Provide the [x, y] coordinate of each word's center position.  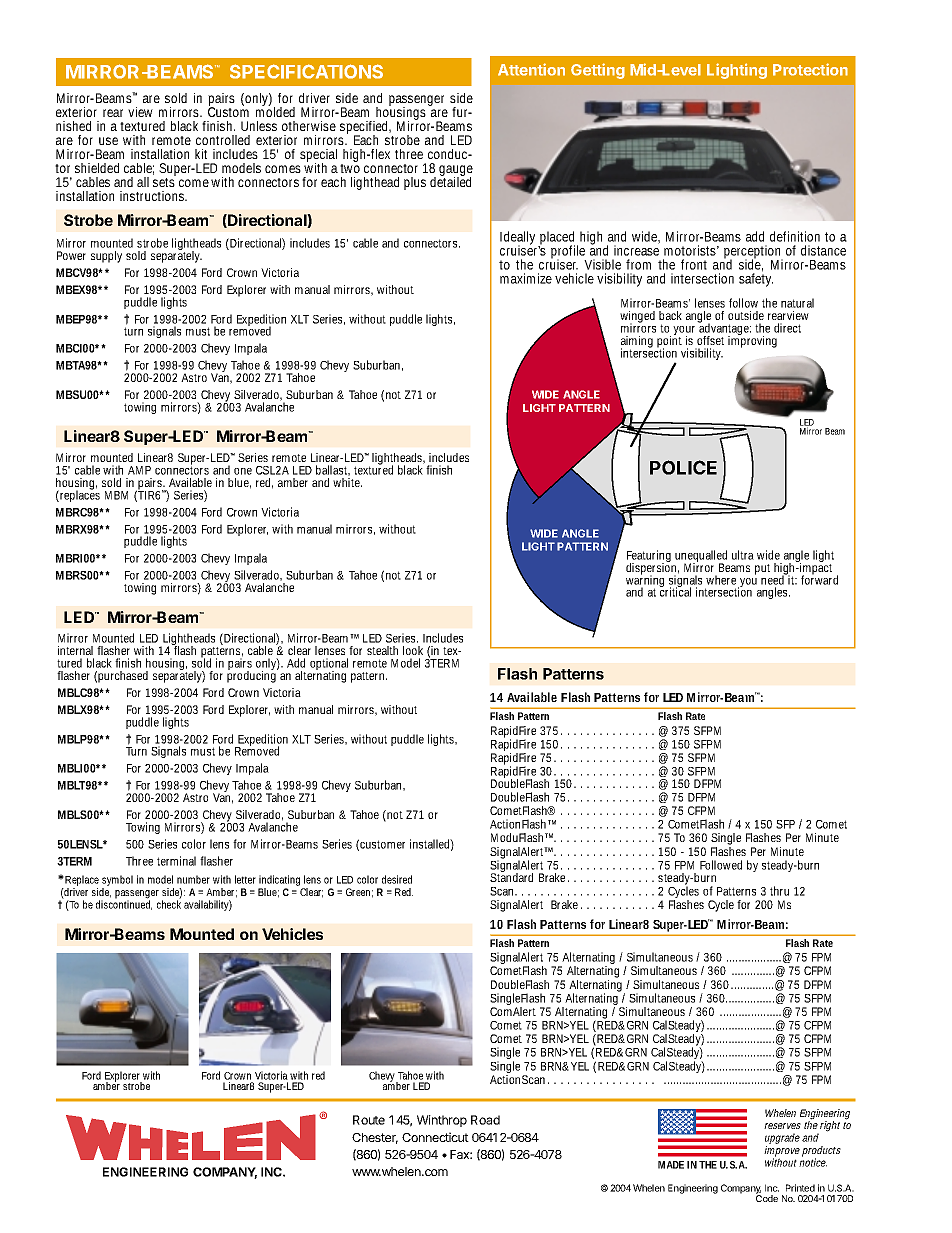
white [347, 482]
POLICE [683, 467]
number [193, 879]
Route [369, 1120]
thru [779, 891]
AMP [139, 470]
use [108, 141]
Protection [810, 69]
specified [365, 129]
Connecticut [435, 1137]
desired [397, 879]
